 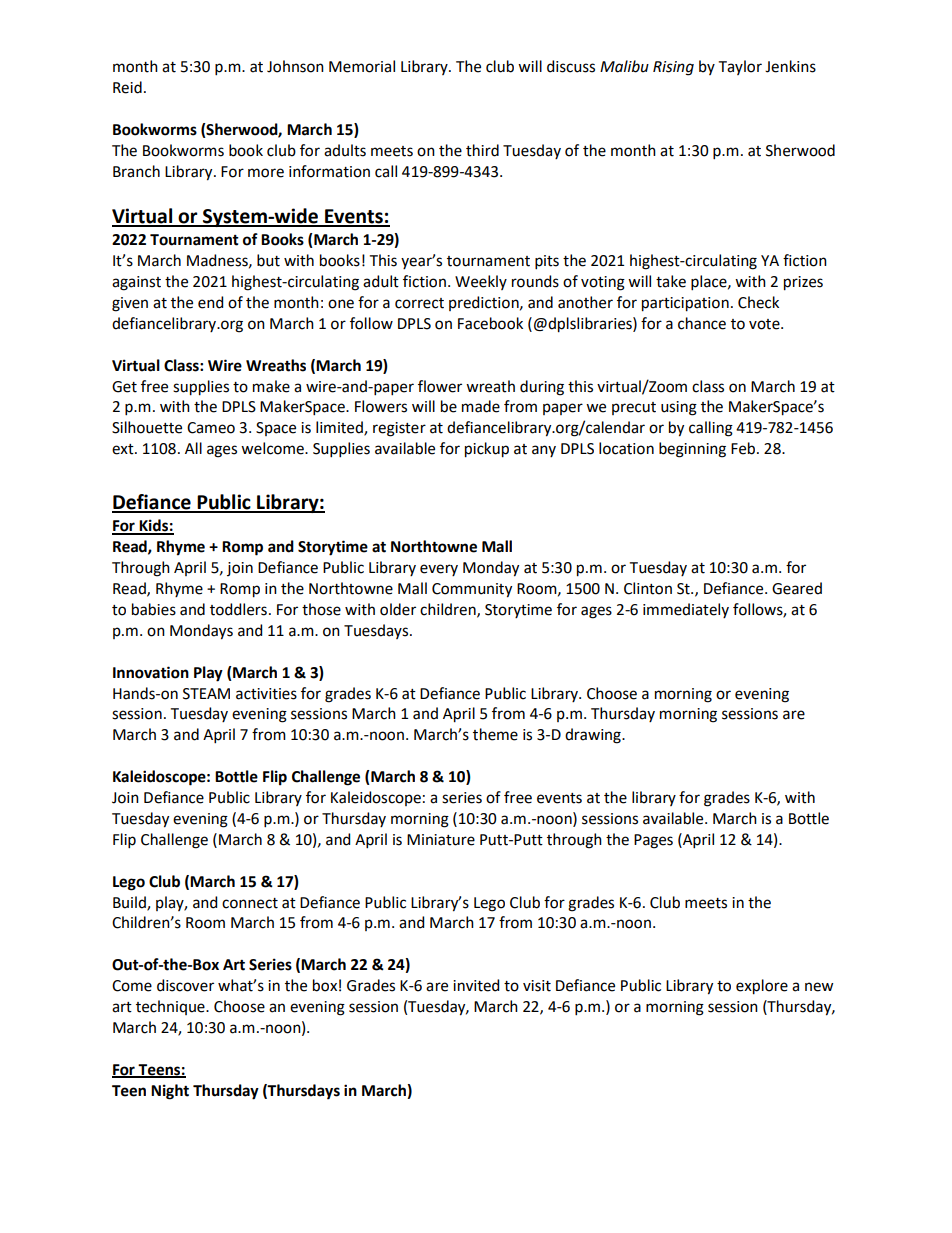 I want to click on Miniature, so click(x=441, y=840).
